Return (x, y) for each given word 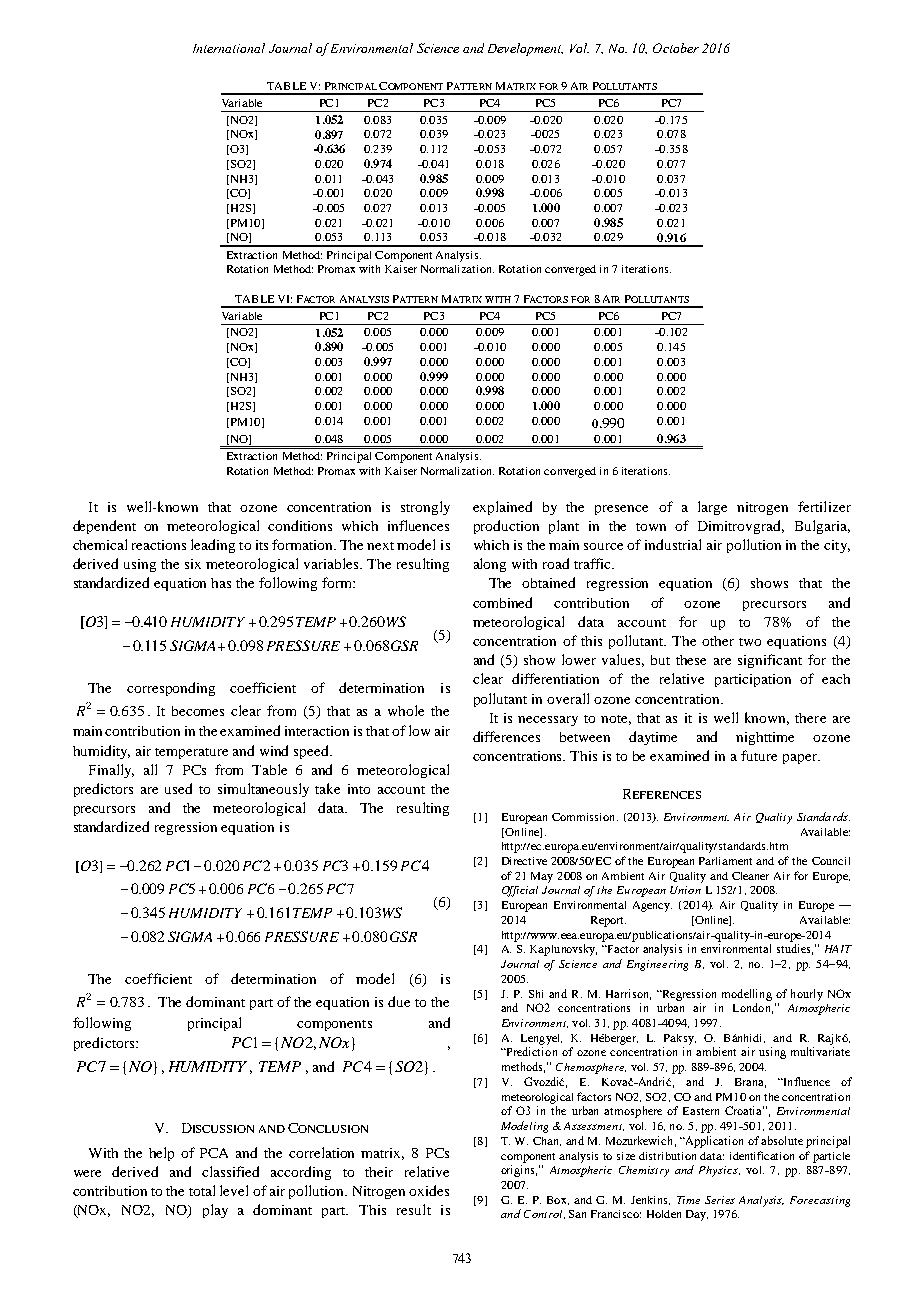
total (202, 1190)
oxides (429, 1190)
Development (525, 49)
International (229, 48)
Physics (719, 1171)
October (676, 48)
